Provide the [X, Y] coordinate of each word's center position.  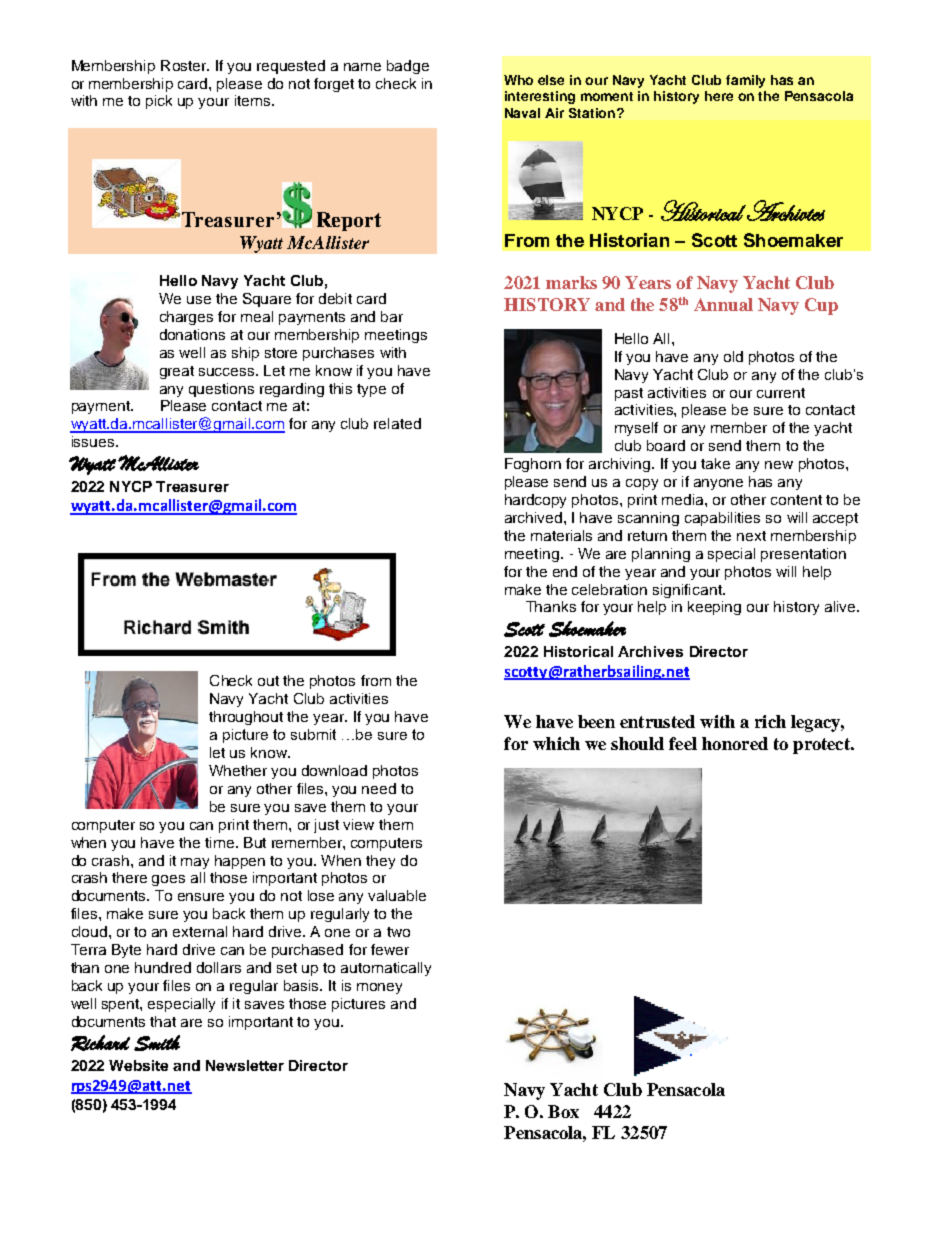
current [781, 393]
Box [563, 1111]
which [556, 743]
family [745, 81]
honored [735, 743]
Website [138, 1065]
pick [159, 102]
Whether [238, 770]
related [397, 423]
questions [221, 390]
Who [518, 80]
